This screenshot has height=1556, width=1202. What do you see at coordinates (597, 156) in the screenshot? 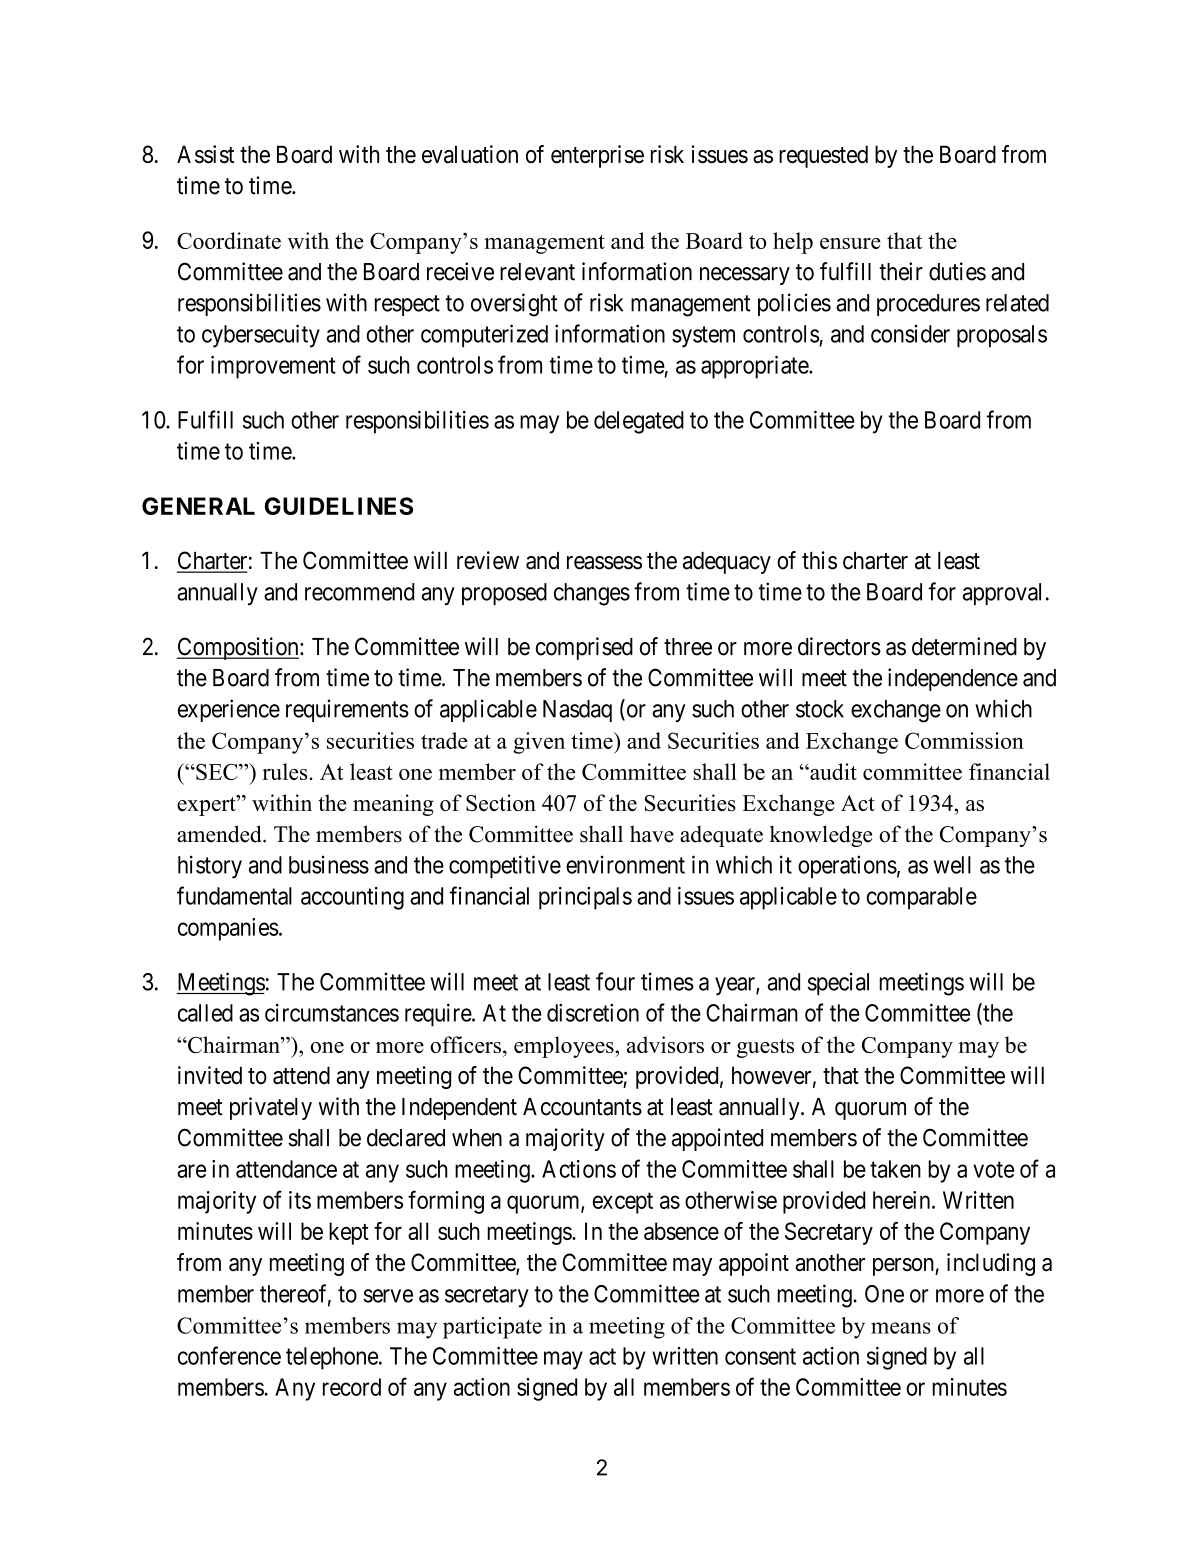
I see `enterprise` at bounding box center [597, 156].
